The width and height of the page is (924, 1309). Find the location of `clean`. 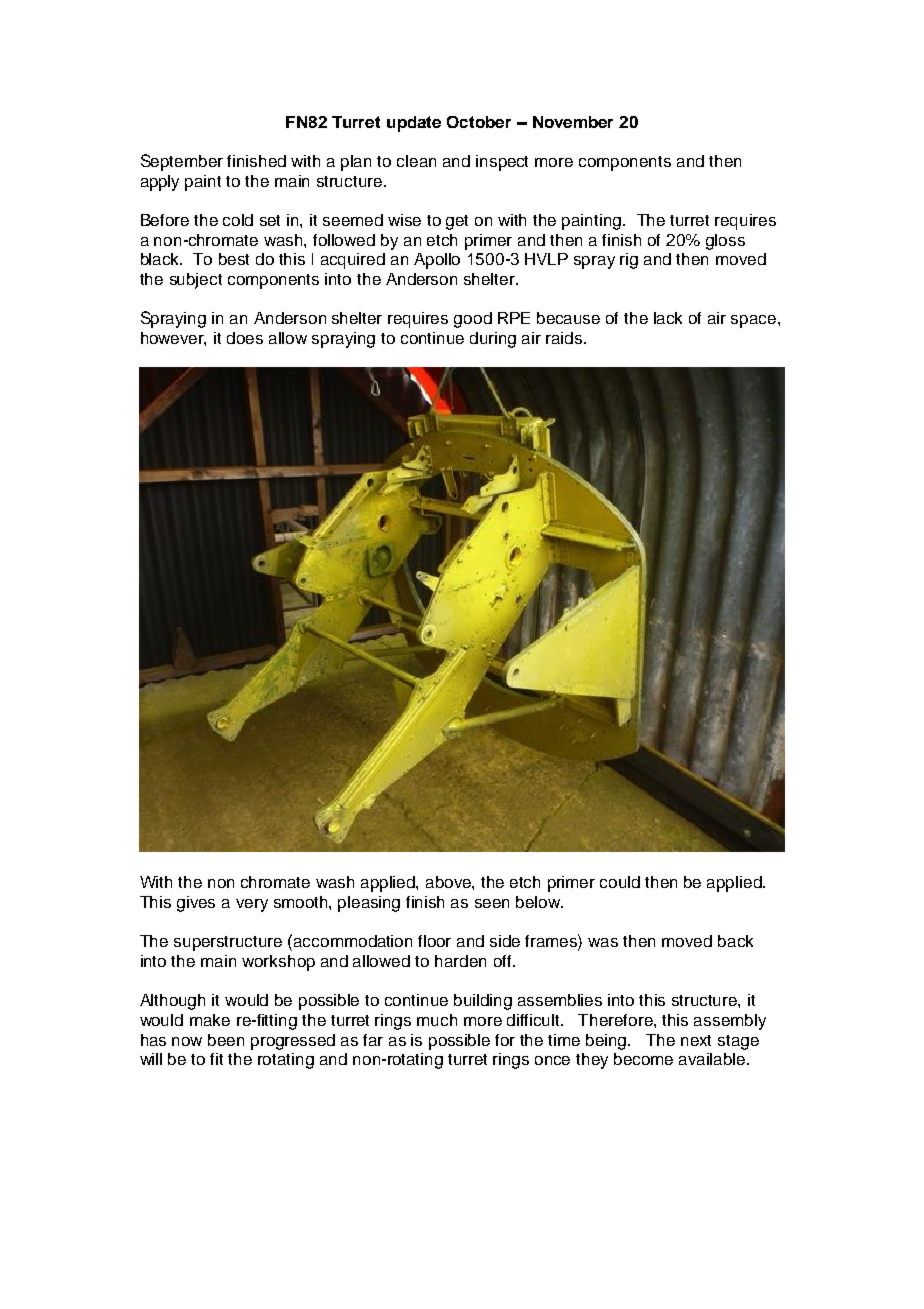

clean is located at coordinates (416, 161).
